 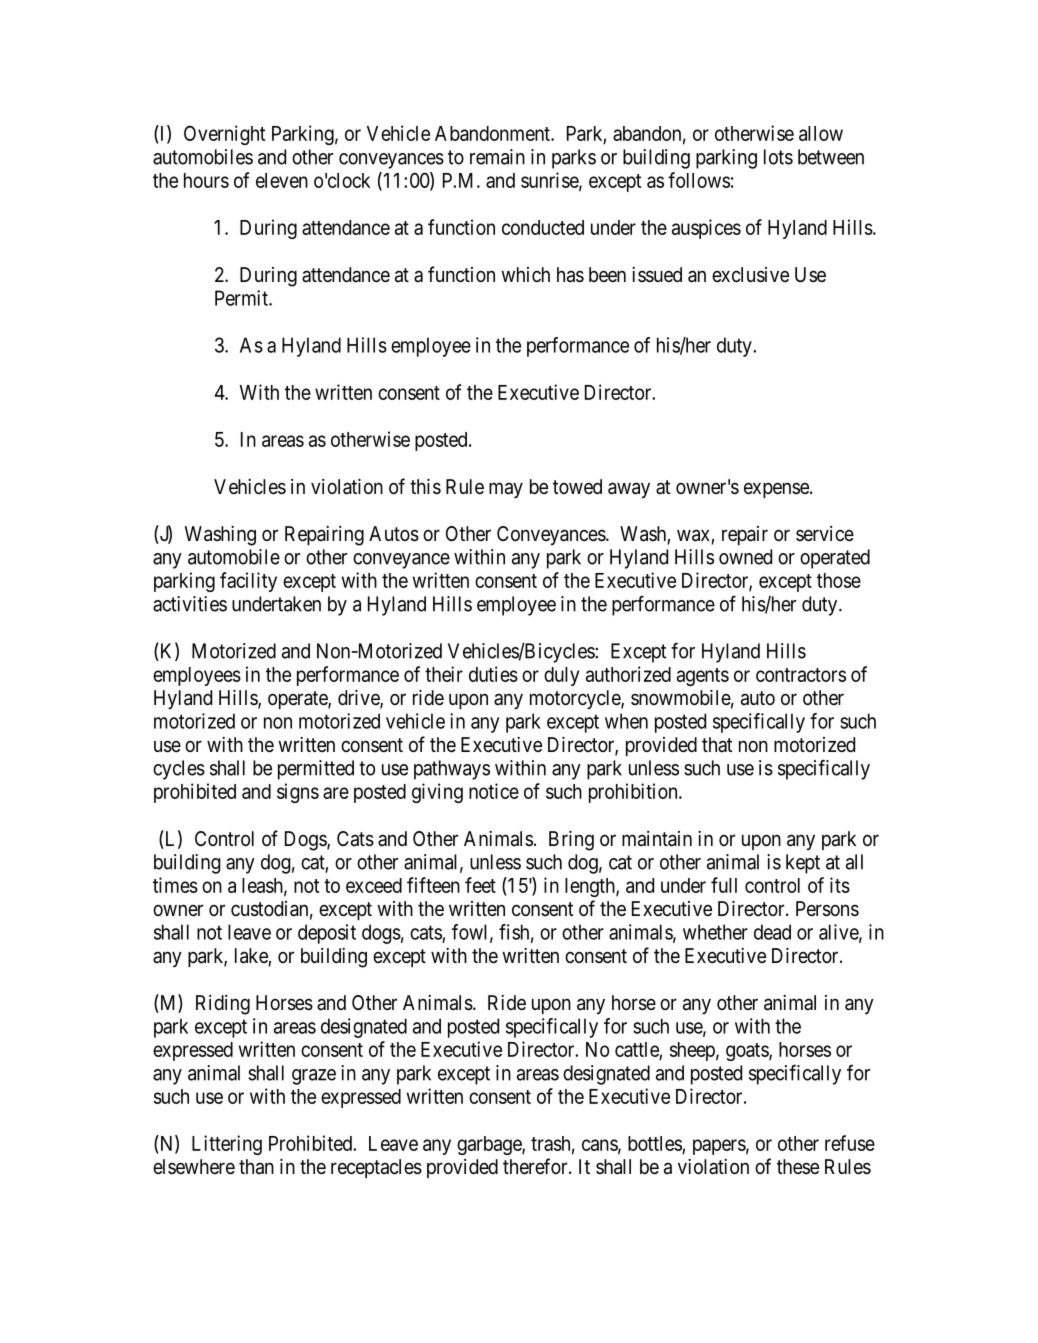 I want to click on times, so click(x=175, y=885).
